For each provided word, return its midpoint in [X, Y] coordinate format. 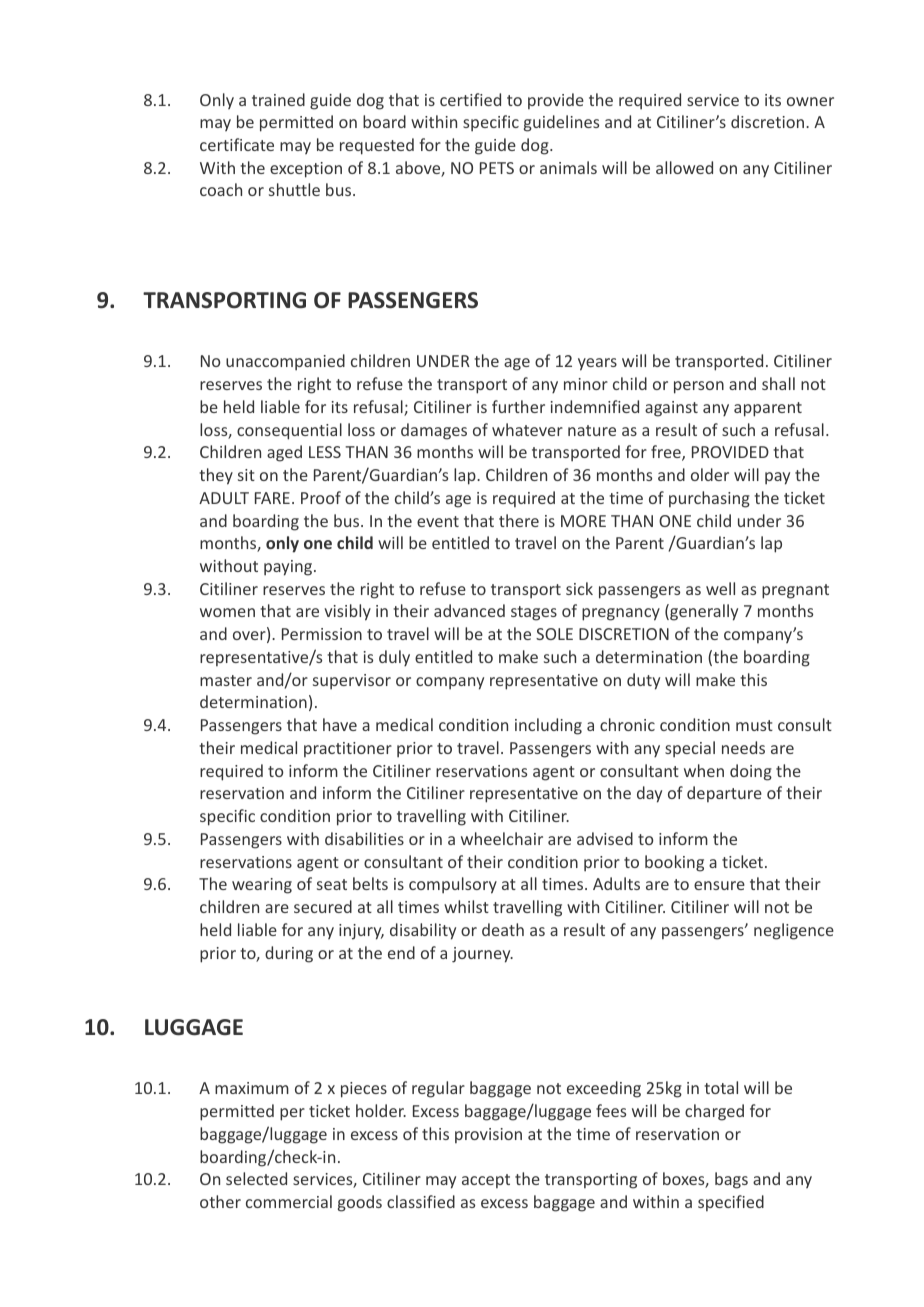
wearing [262, 886]
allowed [684, 167]
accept [486, 1181]
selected [256, 1178]
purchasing [709, 499]
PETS [497, 168]
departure [724, 794]
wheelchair [502, 838]
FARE [272, 498]
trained [278, 99]
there [519, 520]
